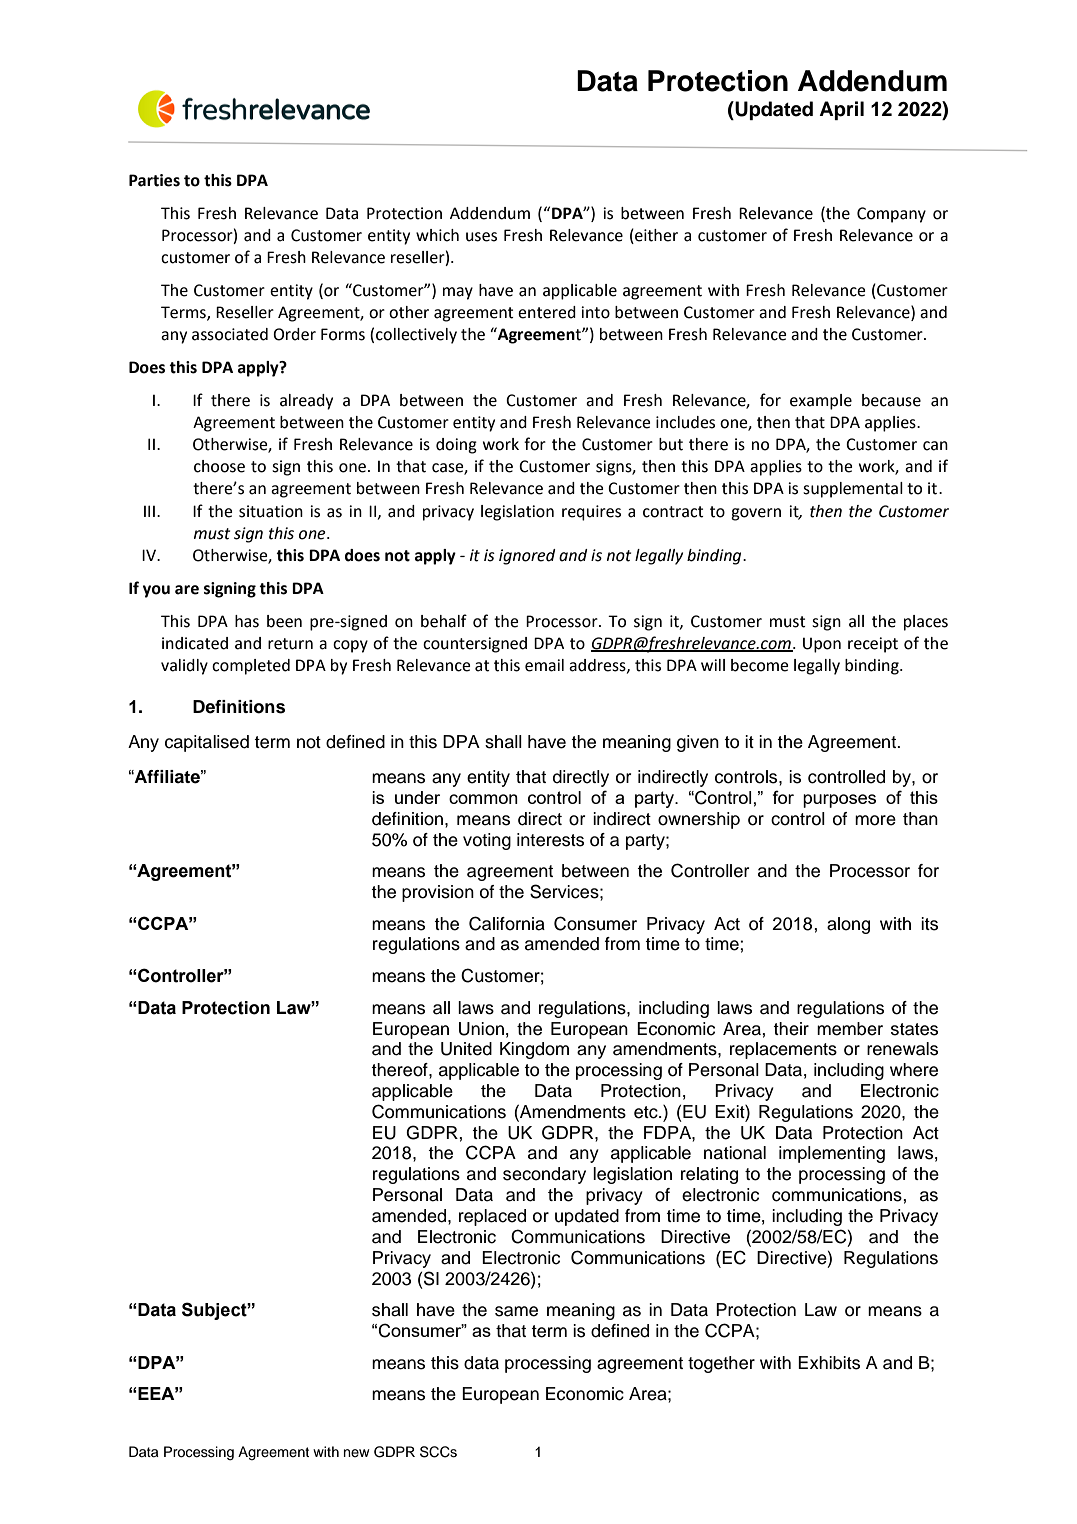  What do you see at coordinates (544, 665) in the image?
I see `email` at bounding box center [544, 665].
